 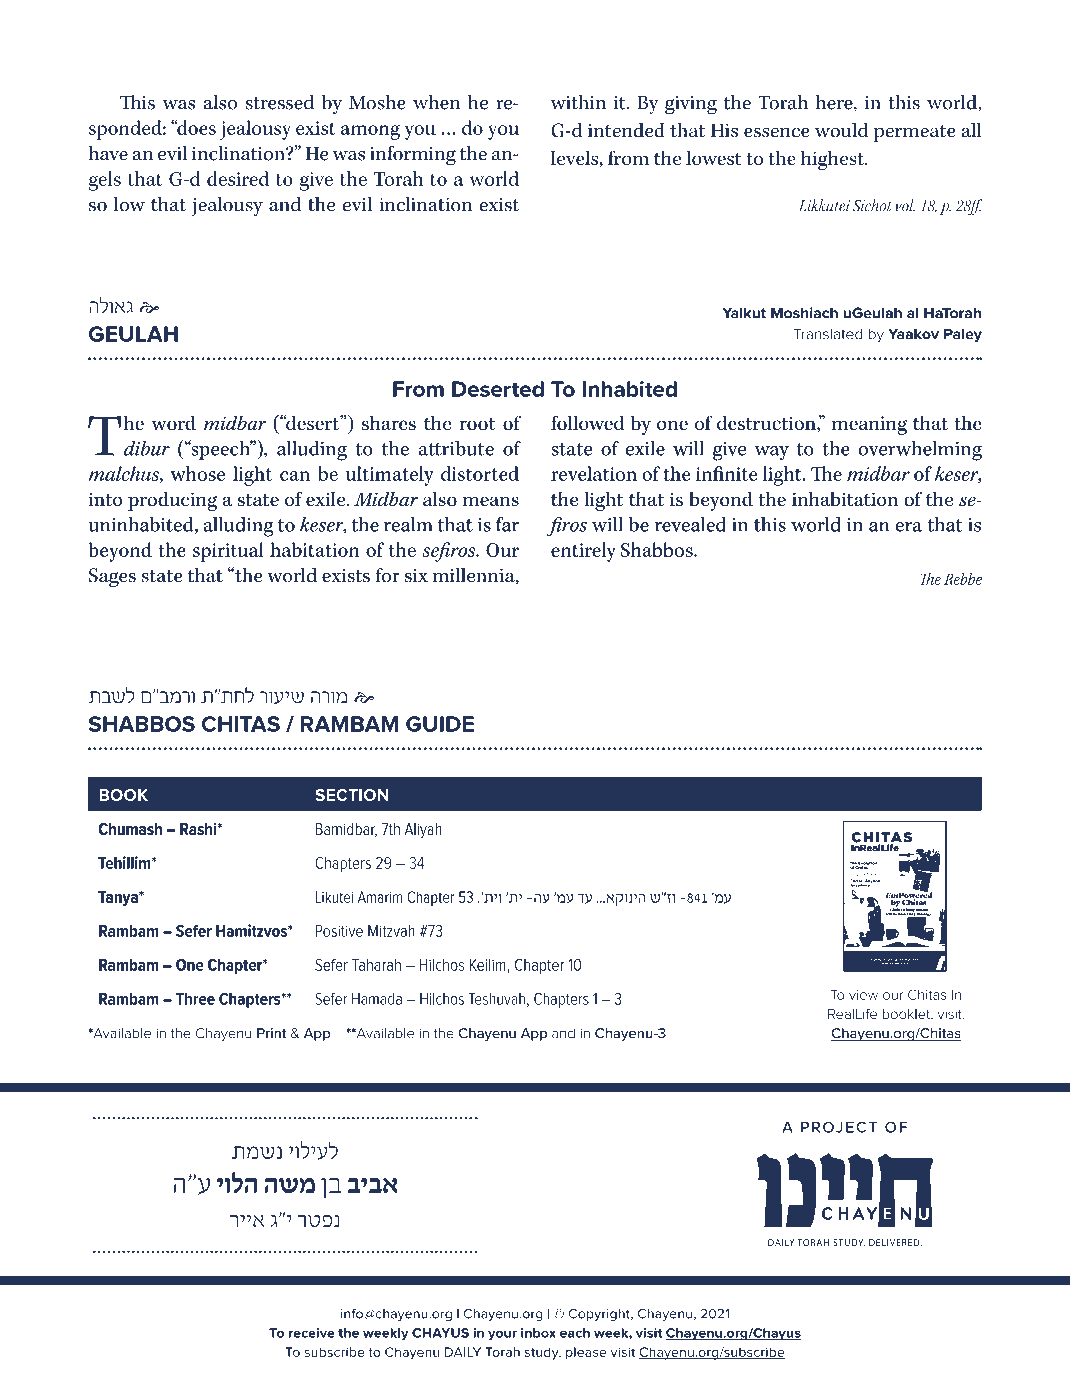 What do you see at coordinates (842, 130) in the document?
I see `would` at bounding box center [842, 130].
